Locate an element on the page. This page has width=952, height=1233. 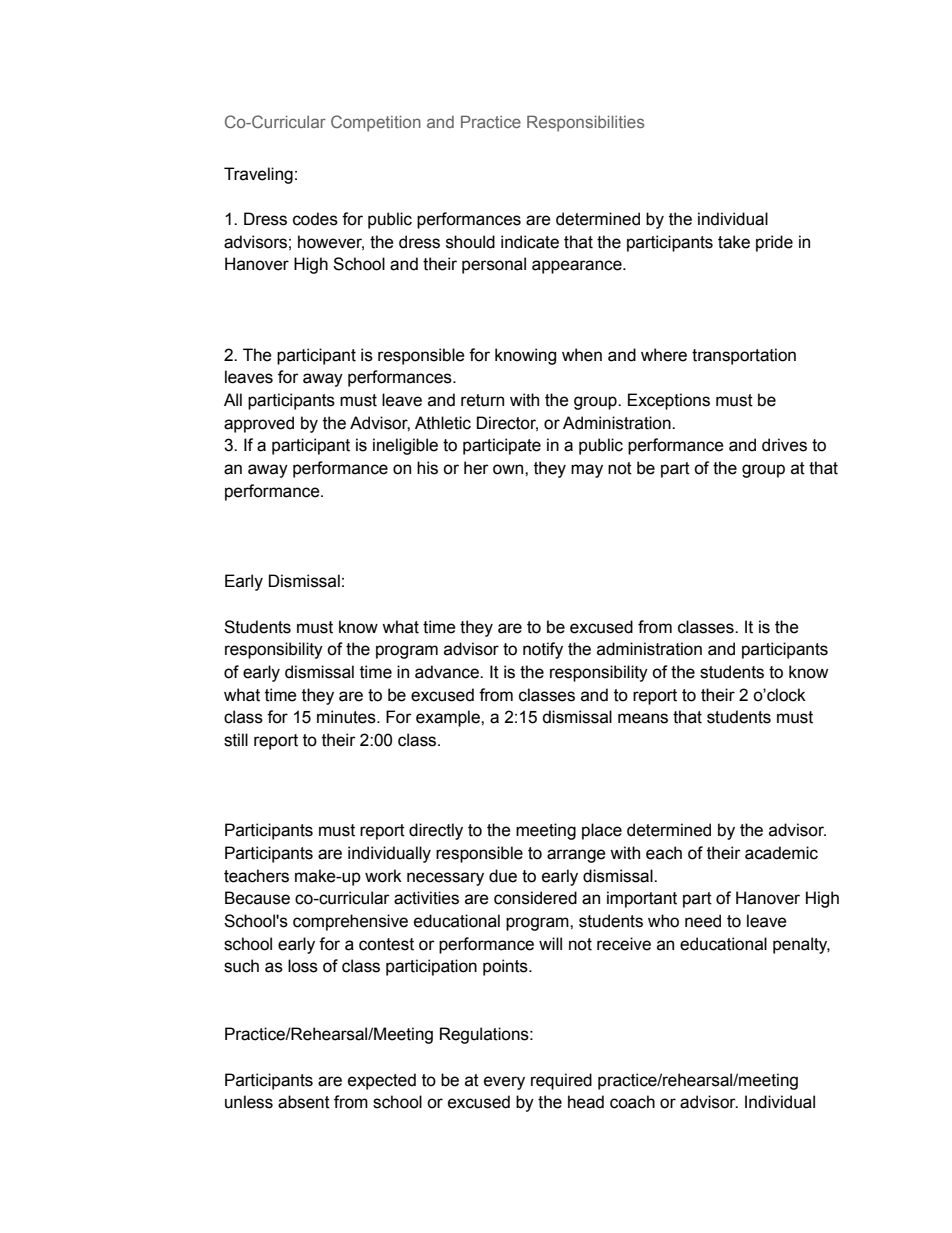
Traveling is located at coordinates (258, 175).
